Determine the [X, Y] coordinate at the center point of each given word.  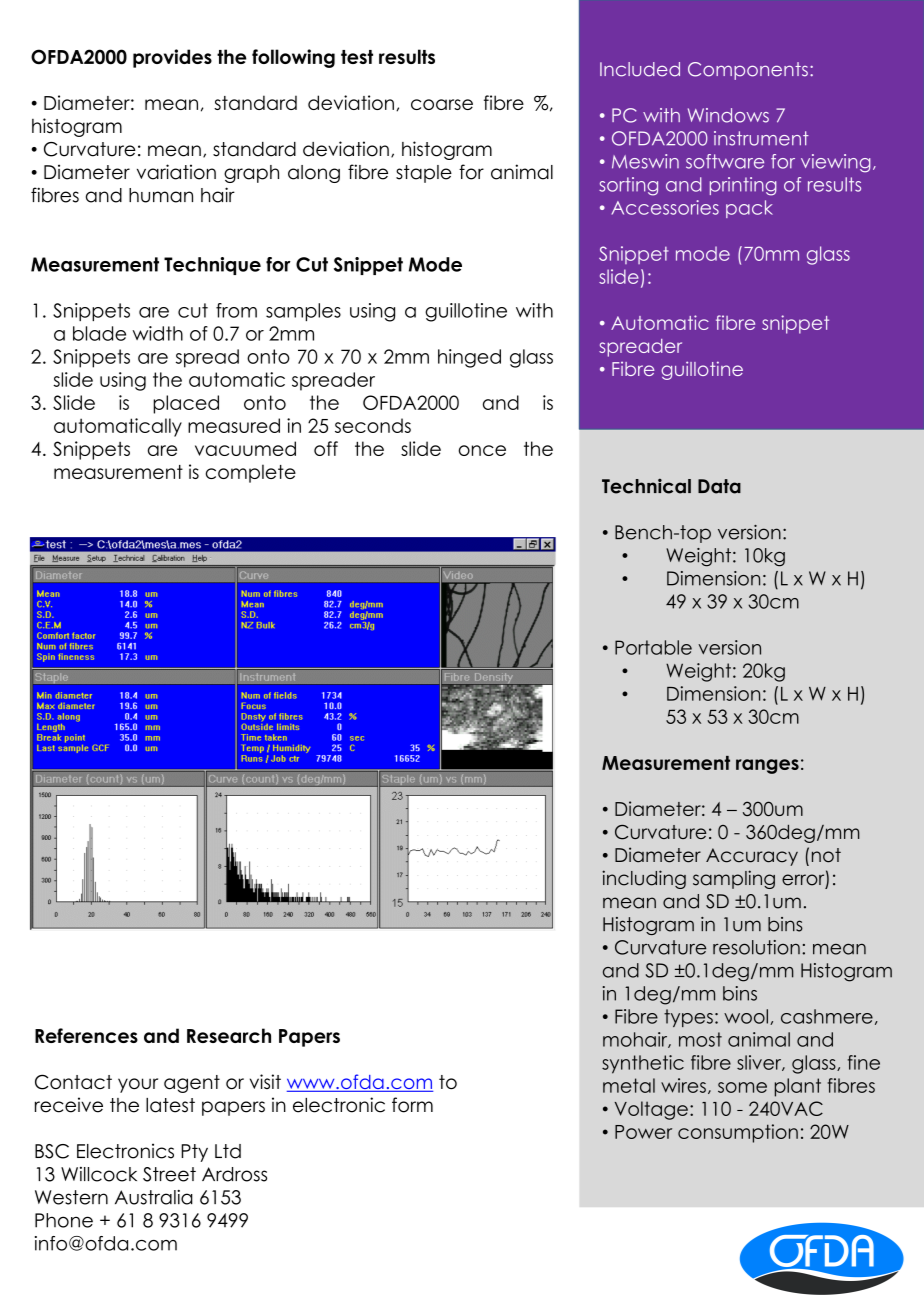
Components [748, 71]
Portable [653, 647]
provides [172, 58]
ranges [767, 766]
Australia [154, 1197]
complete [251, 473]
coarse [442, 104]
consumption [738, 1133]
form [412, 1105]
